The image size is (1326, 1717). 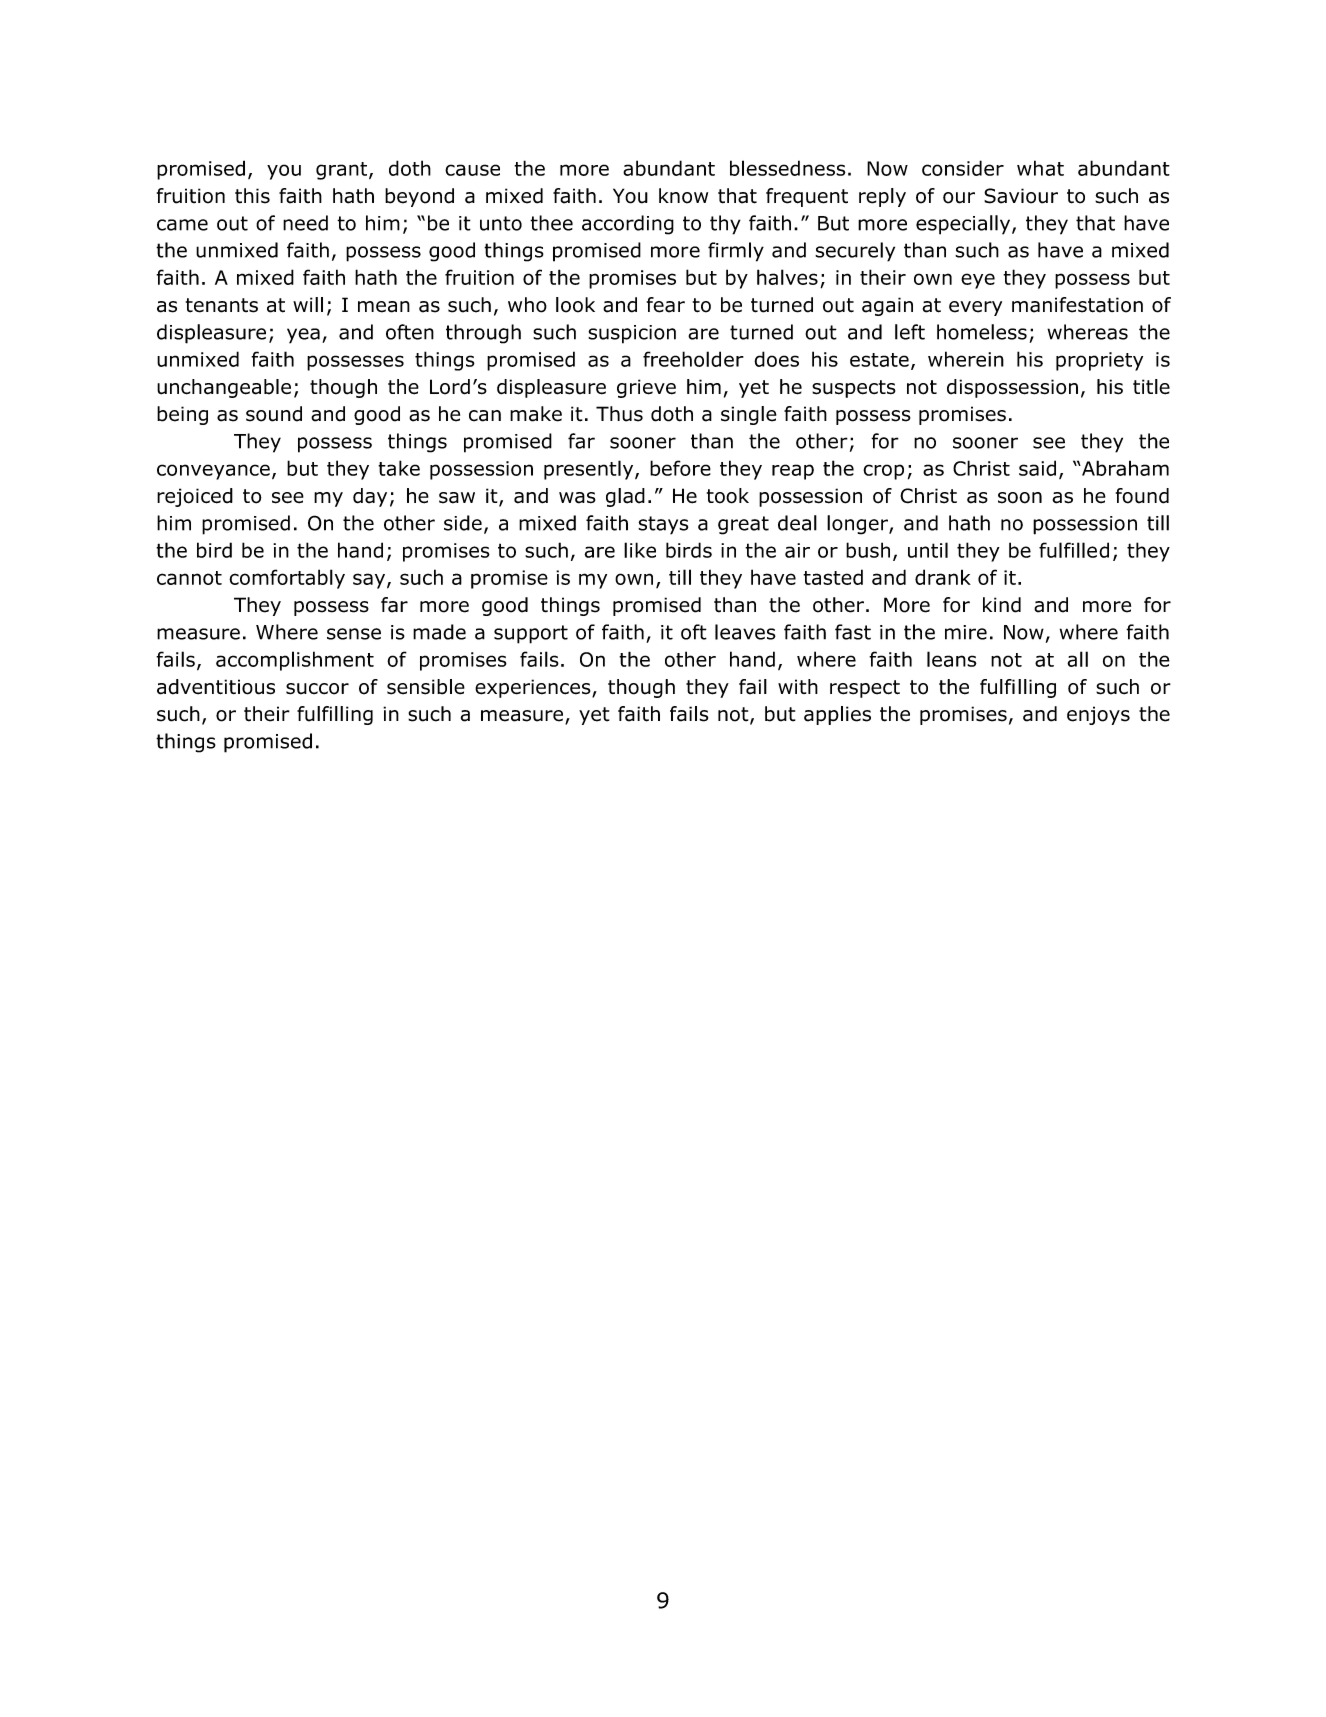 I want to click on sound, so click(x=274, y=414).
